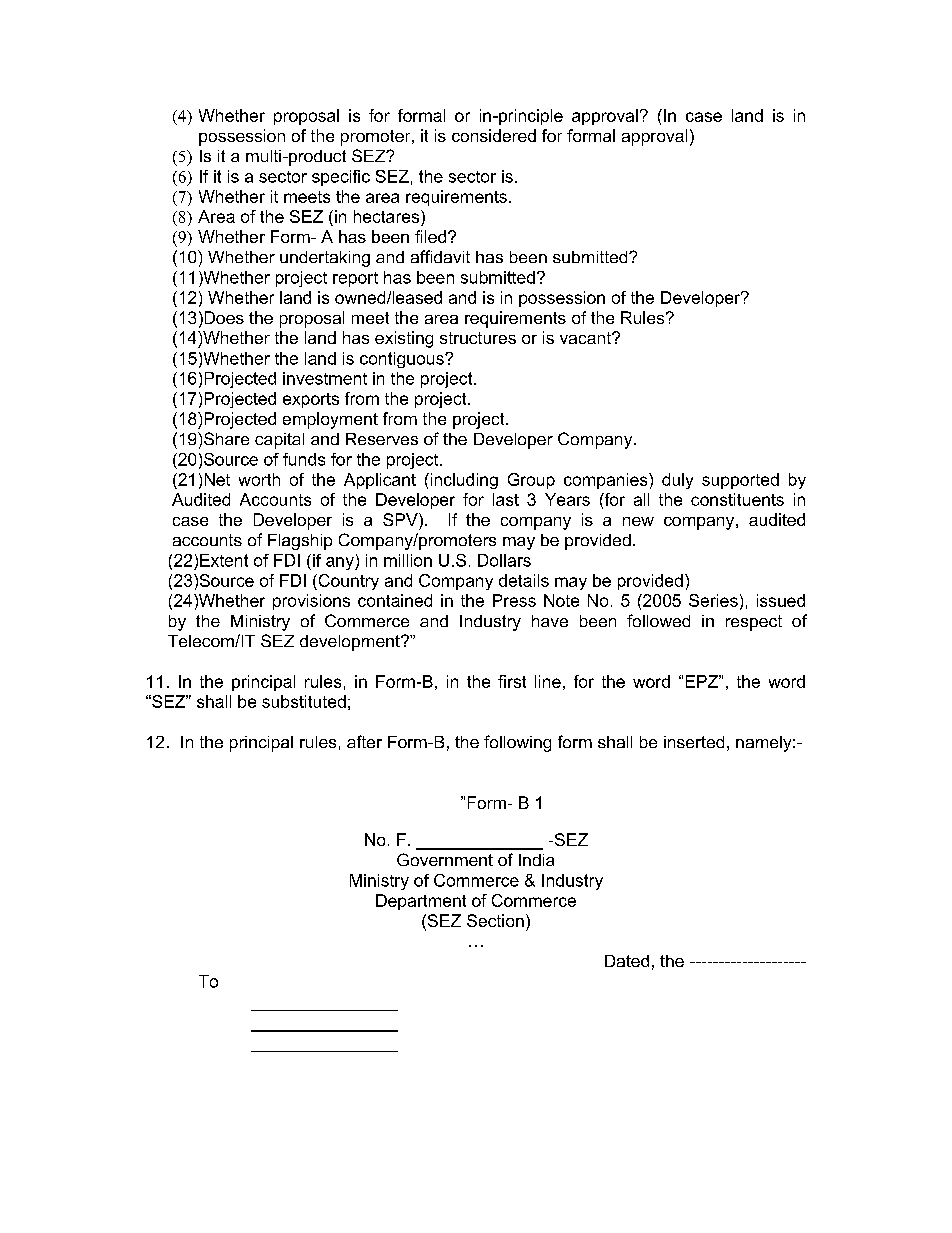 The width and height of the screenshot is (952, 1233). What do you see at coordinates (504, 560) in the screenshot?
I see `Dollars` at bounding box center [504, 560].
